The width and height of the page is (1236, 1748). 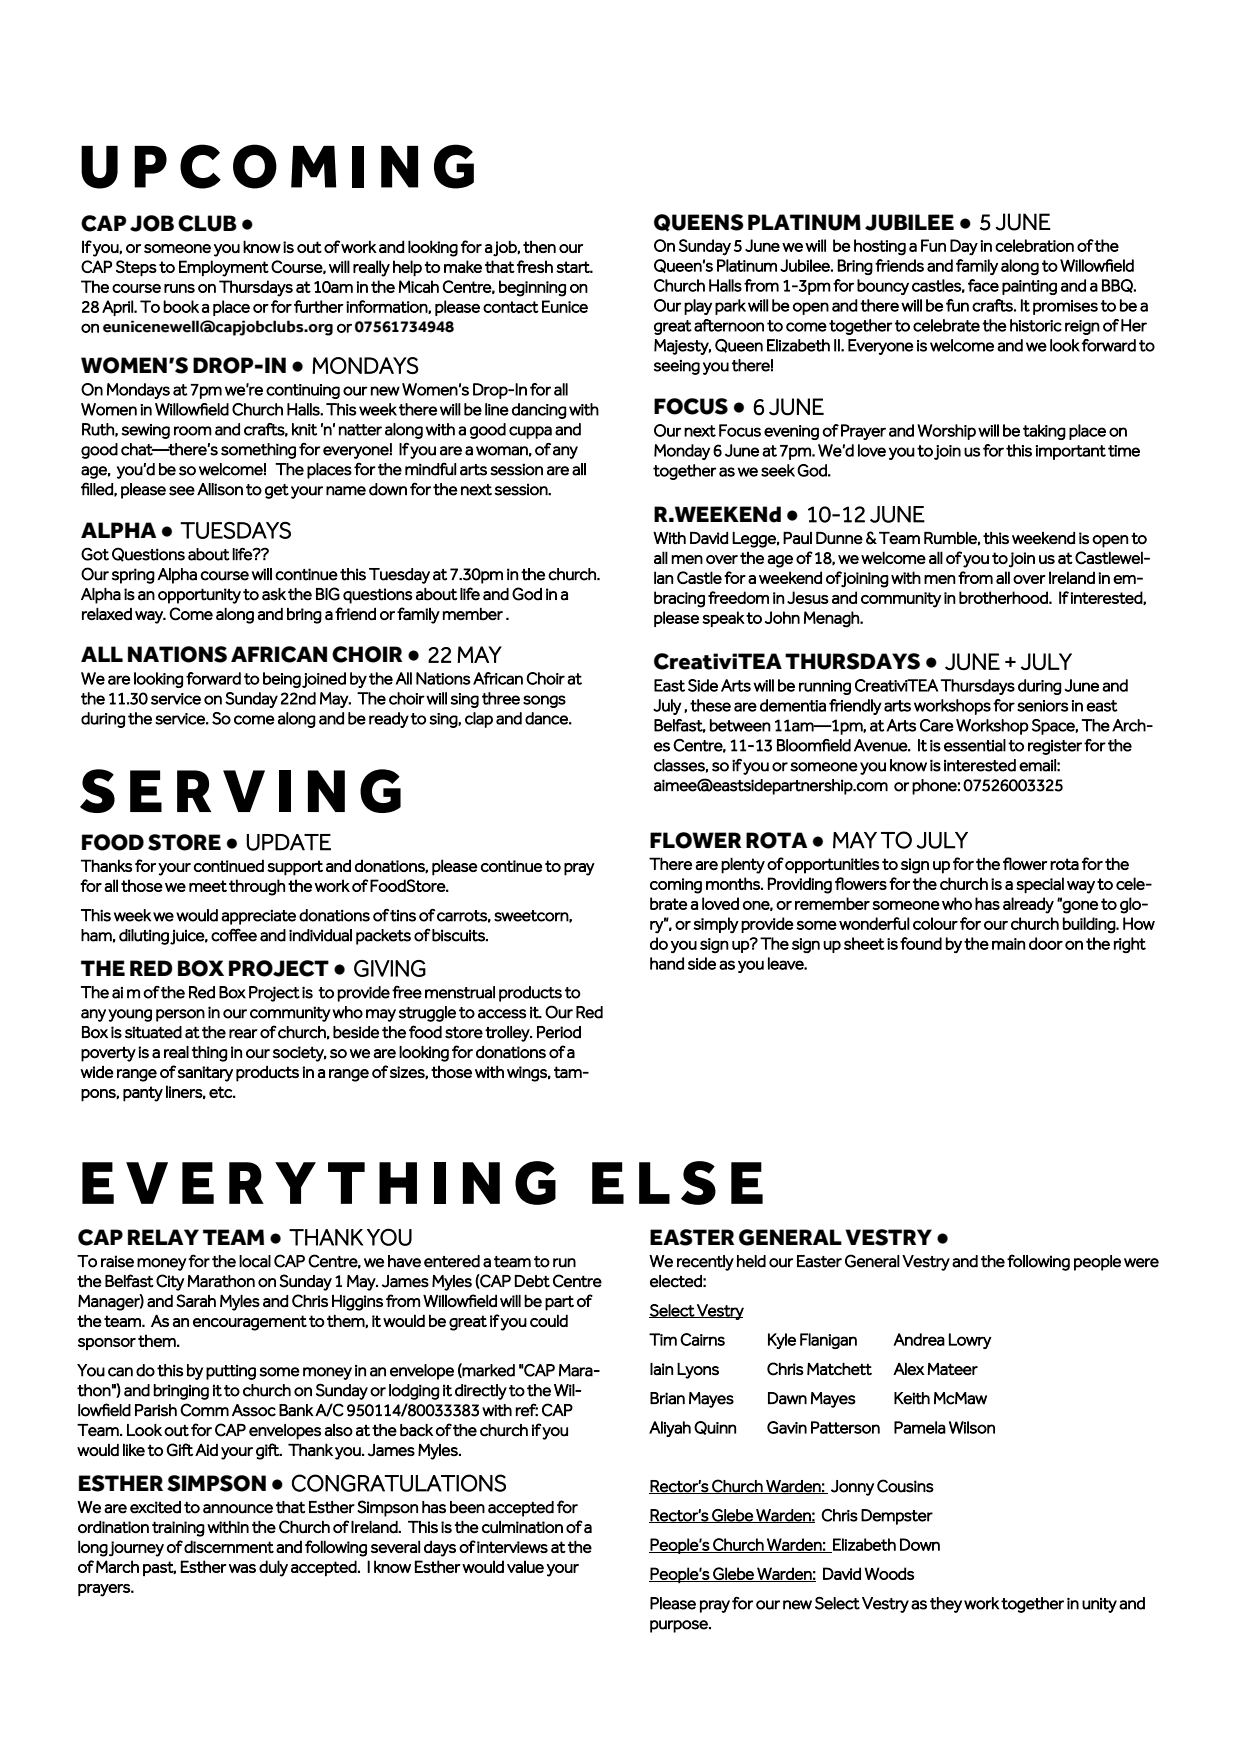 I want to click on being, so click(x=282, y=680).
